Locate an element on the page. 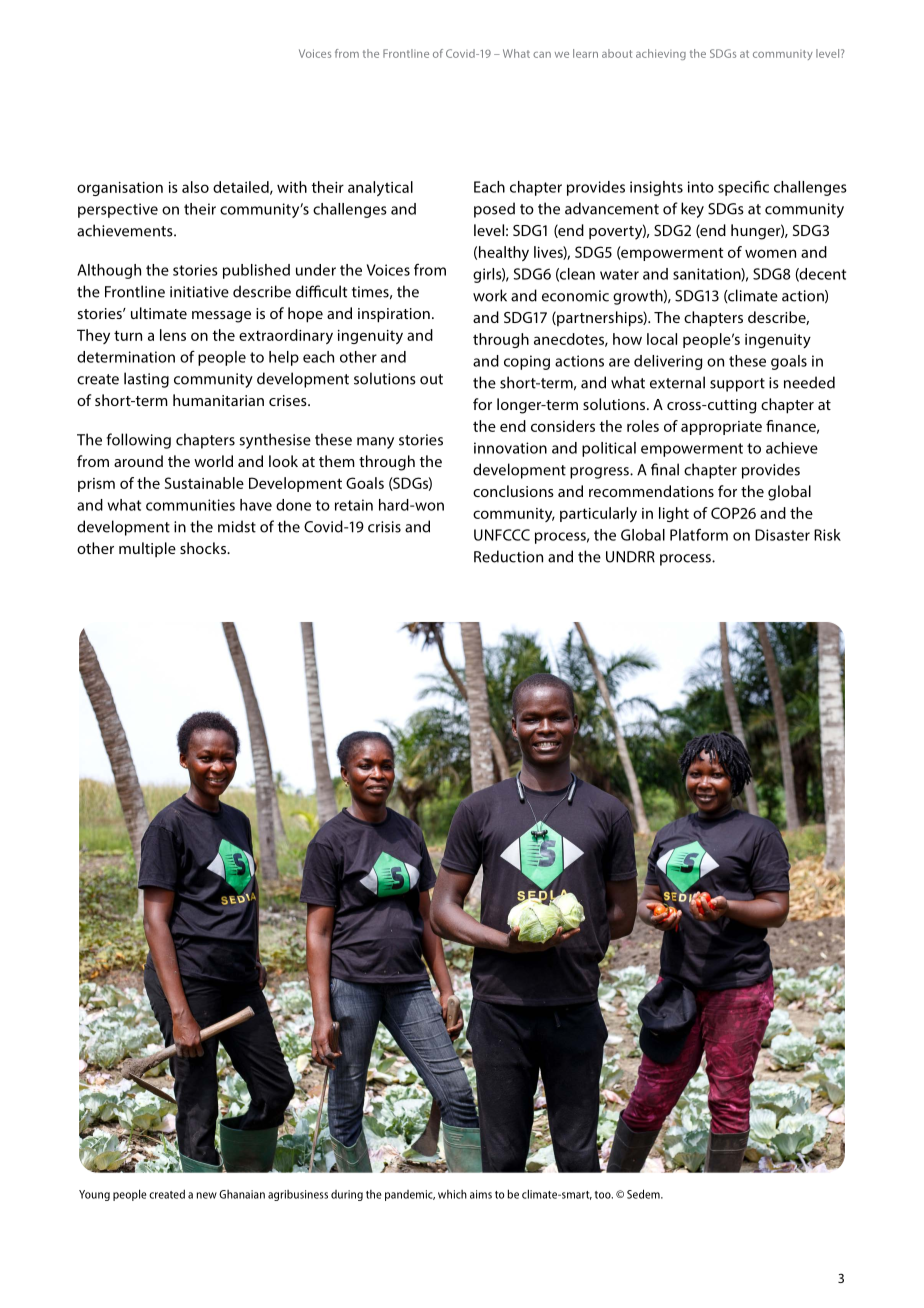  Platform is located at coordinates (699, 535).
